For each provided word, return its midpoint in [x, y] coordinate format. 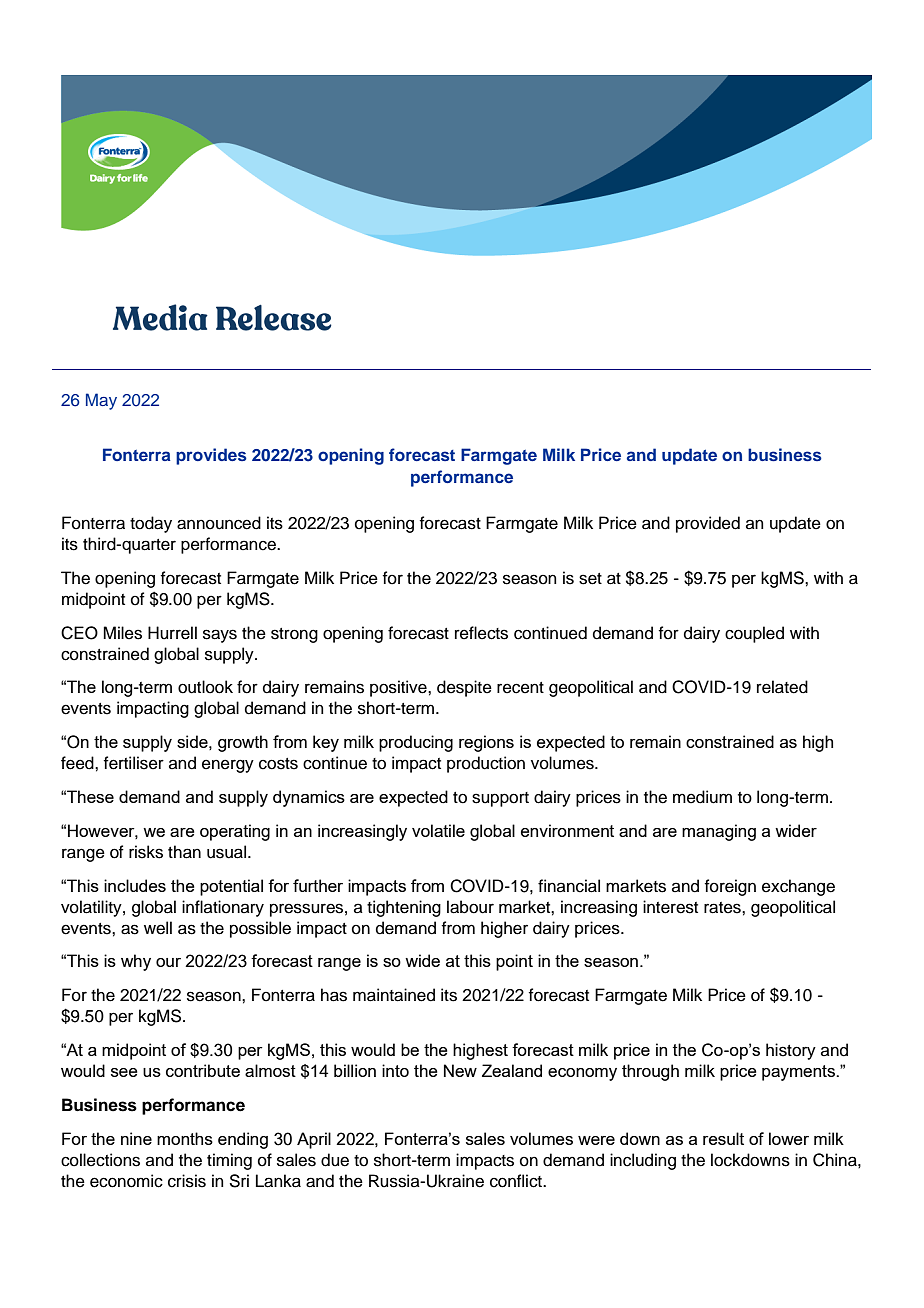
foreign [730, 887]
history [791, 1051]
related [782, 687]
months [185, 1138]
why [136, 962]
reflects [481, 633]
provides [211, 456]
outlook [205, 687]
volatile [438, 830]
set [590, 579]
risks [146, 852]
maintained [394, 995]
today [151, 524]
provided [708, 524]
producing [416, 743]
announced [219, 523]
